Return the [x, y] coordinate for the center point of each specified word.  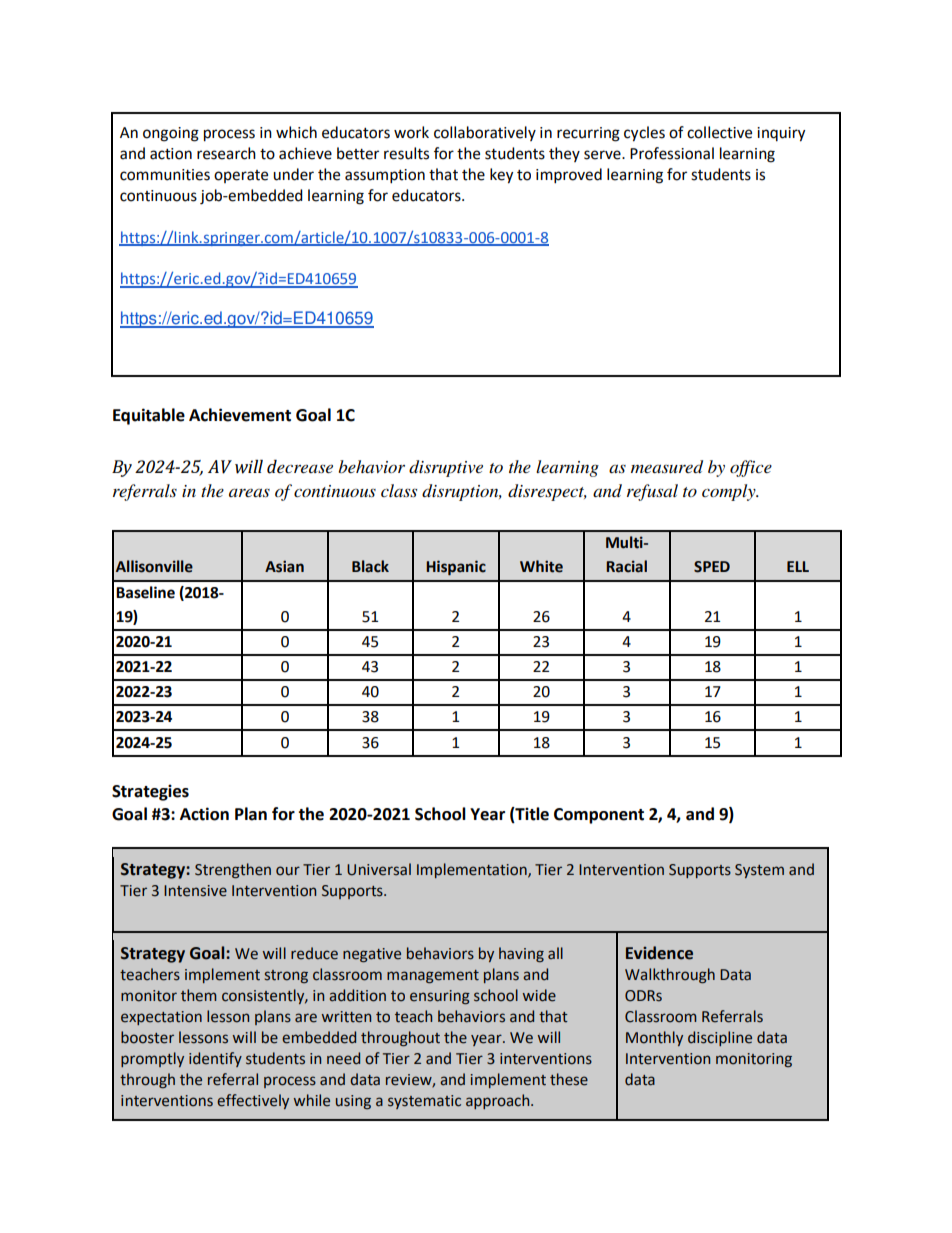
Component [599, 816]
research [226, 153]
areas [249, 492]
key [501, 176]
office [751, 468]
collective [719, 132]
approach [499, 1101]
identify [215, 1059]
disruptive [446, 468]
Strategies [150, 792]
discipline [720, 1038]
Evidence [659, 953]
